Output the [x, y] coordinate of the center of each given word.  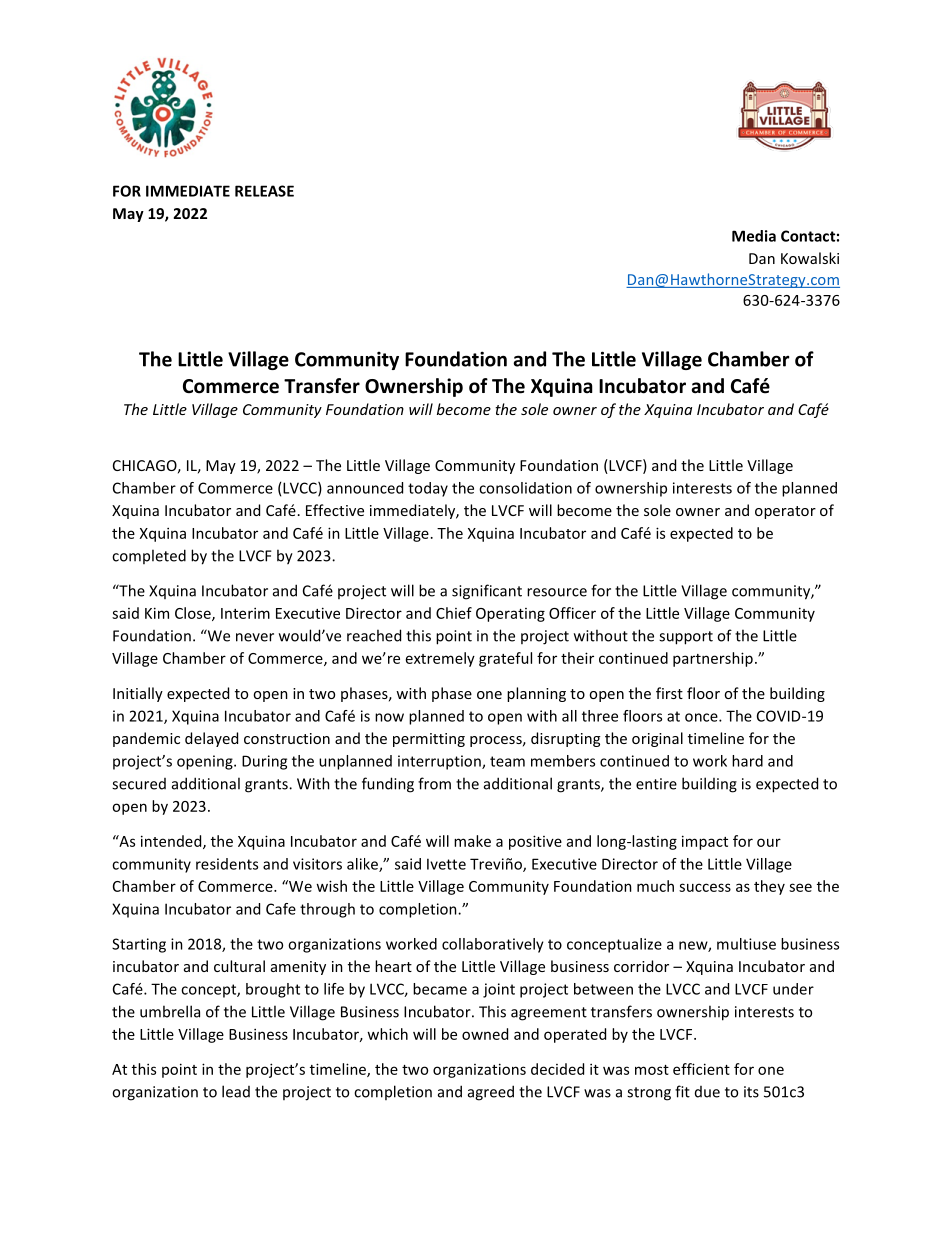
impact [705, 842]
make [472, 841]
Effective [335, 510]
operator [785, 512]
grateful [505, 659]
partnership [713, 659]
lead [236, 1091]
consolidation [525, 488]
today [428, 489]
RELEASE [264, 191]
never [255, 637]
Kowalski [810, 258]
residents [227, 864]
